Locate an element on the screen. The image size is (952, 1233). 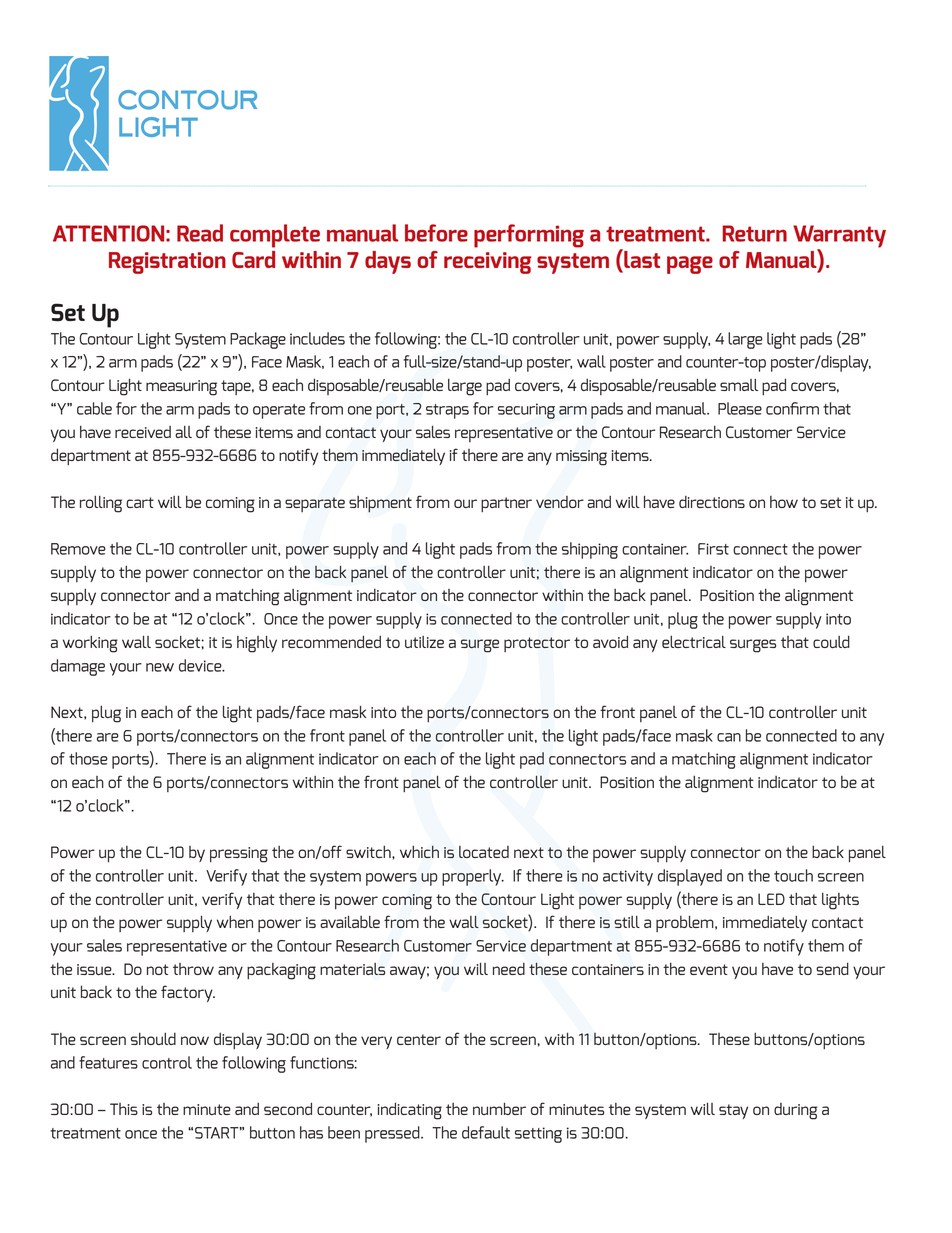
electrical is located at coordinates (694, 642).
